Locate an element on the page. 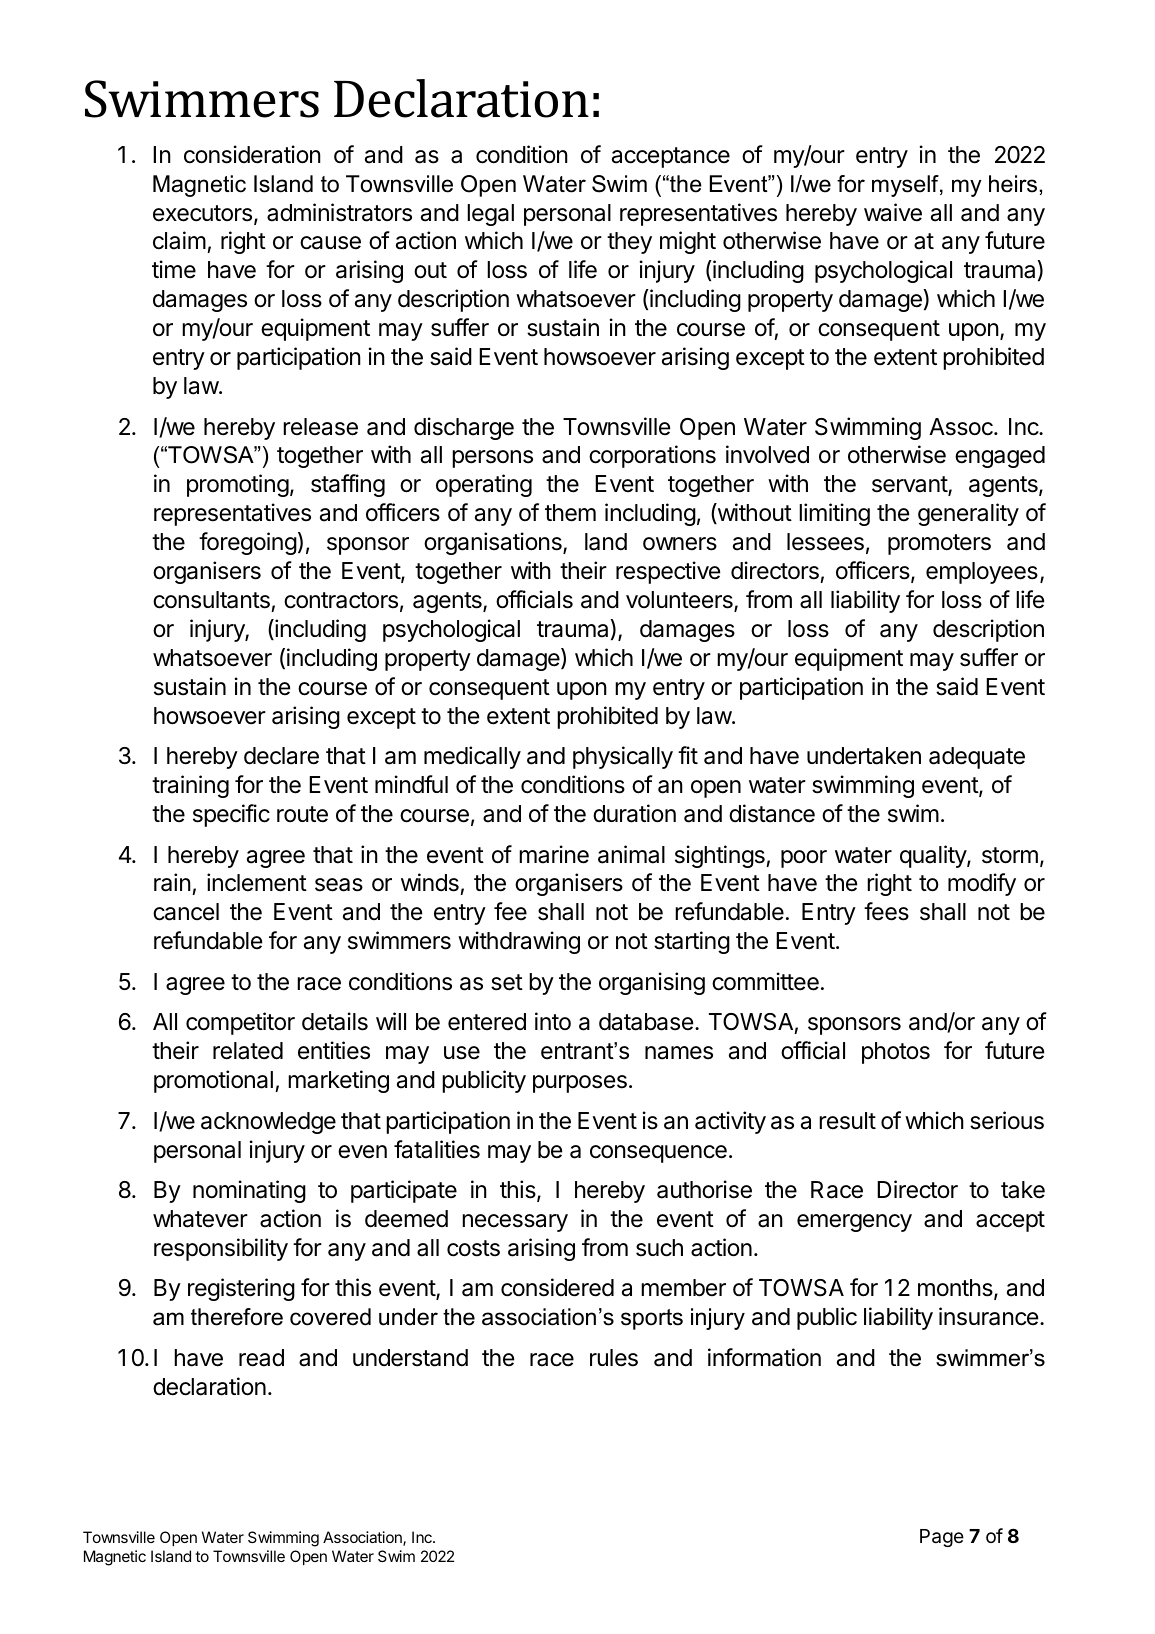  read is located at coordinates (261, 1358).
